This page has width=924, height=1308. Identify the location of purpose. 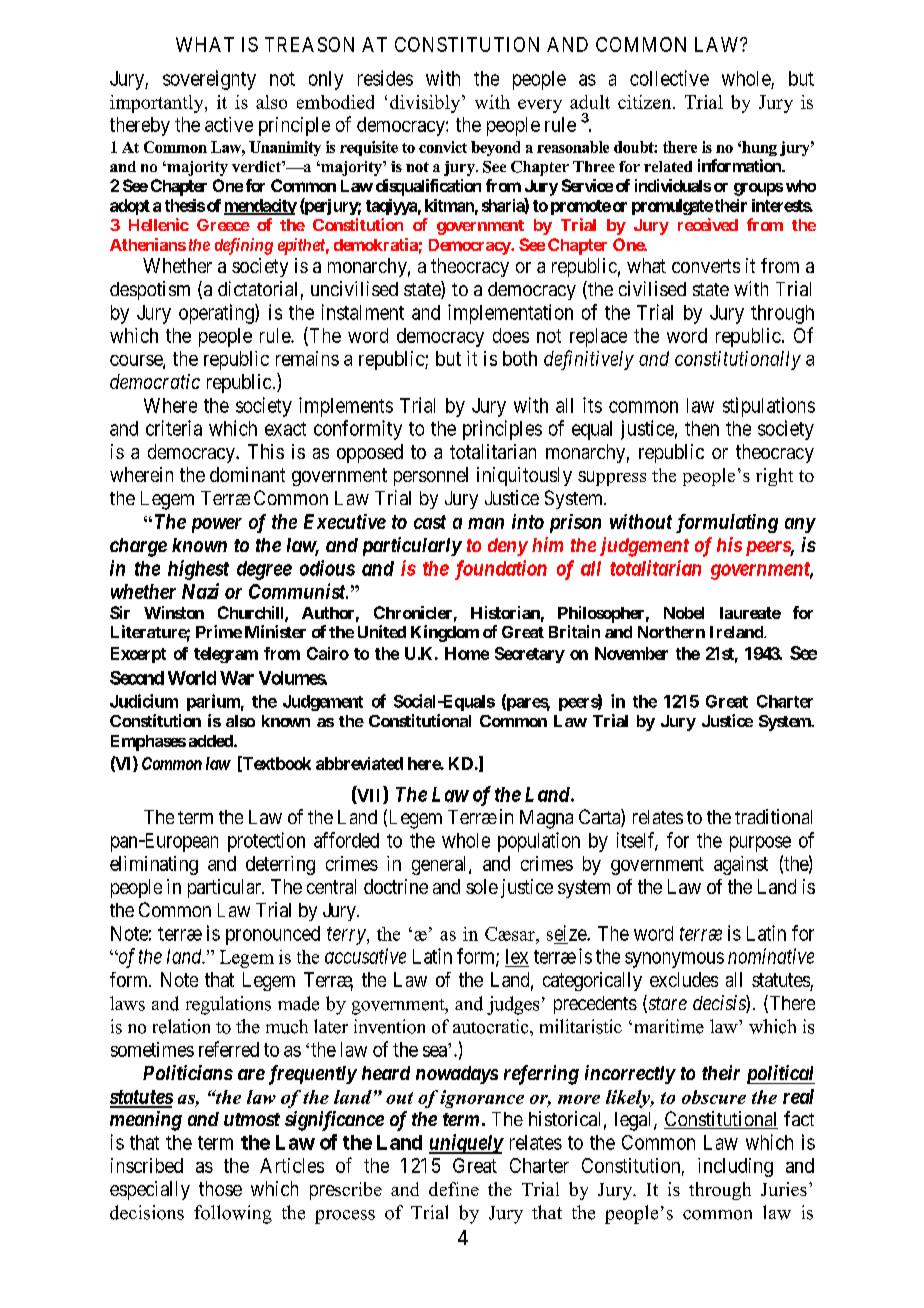
(760, 844).
